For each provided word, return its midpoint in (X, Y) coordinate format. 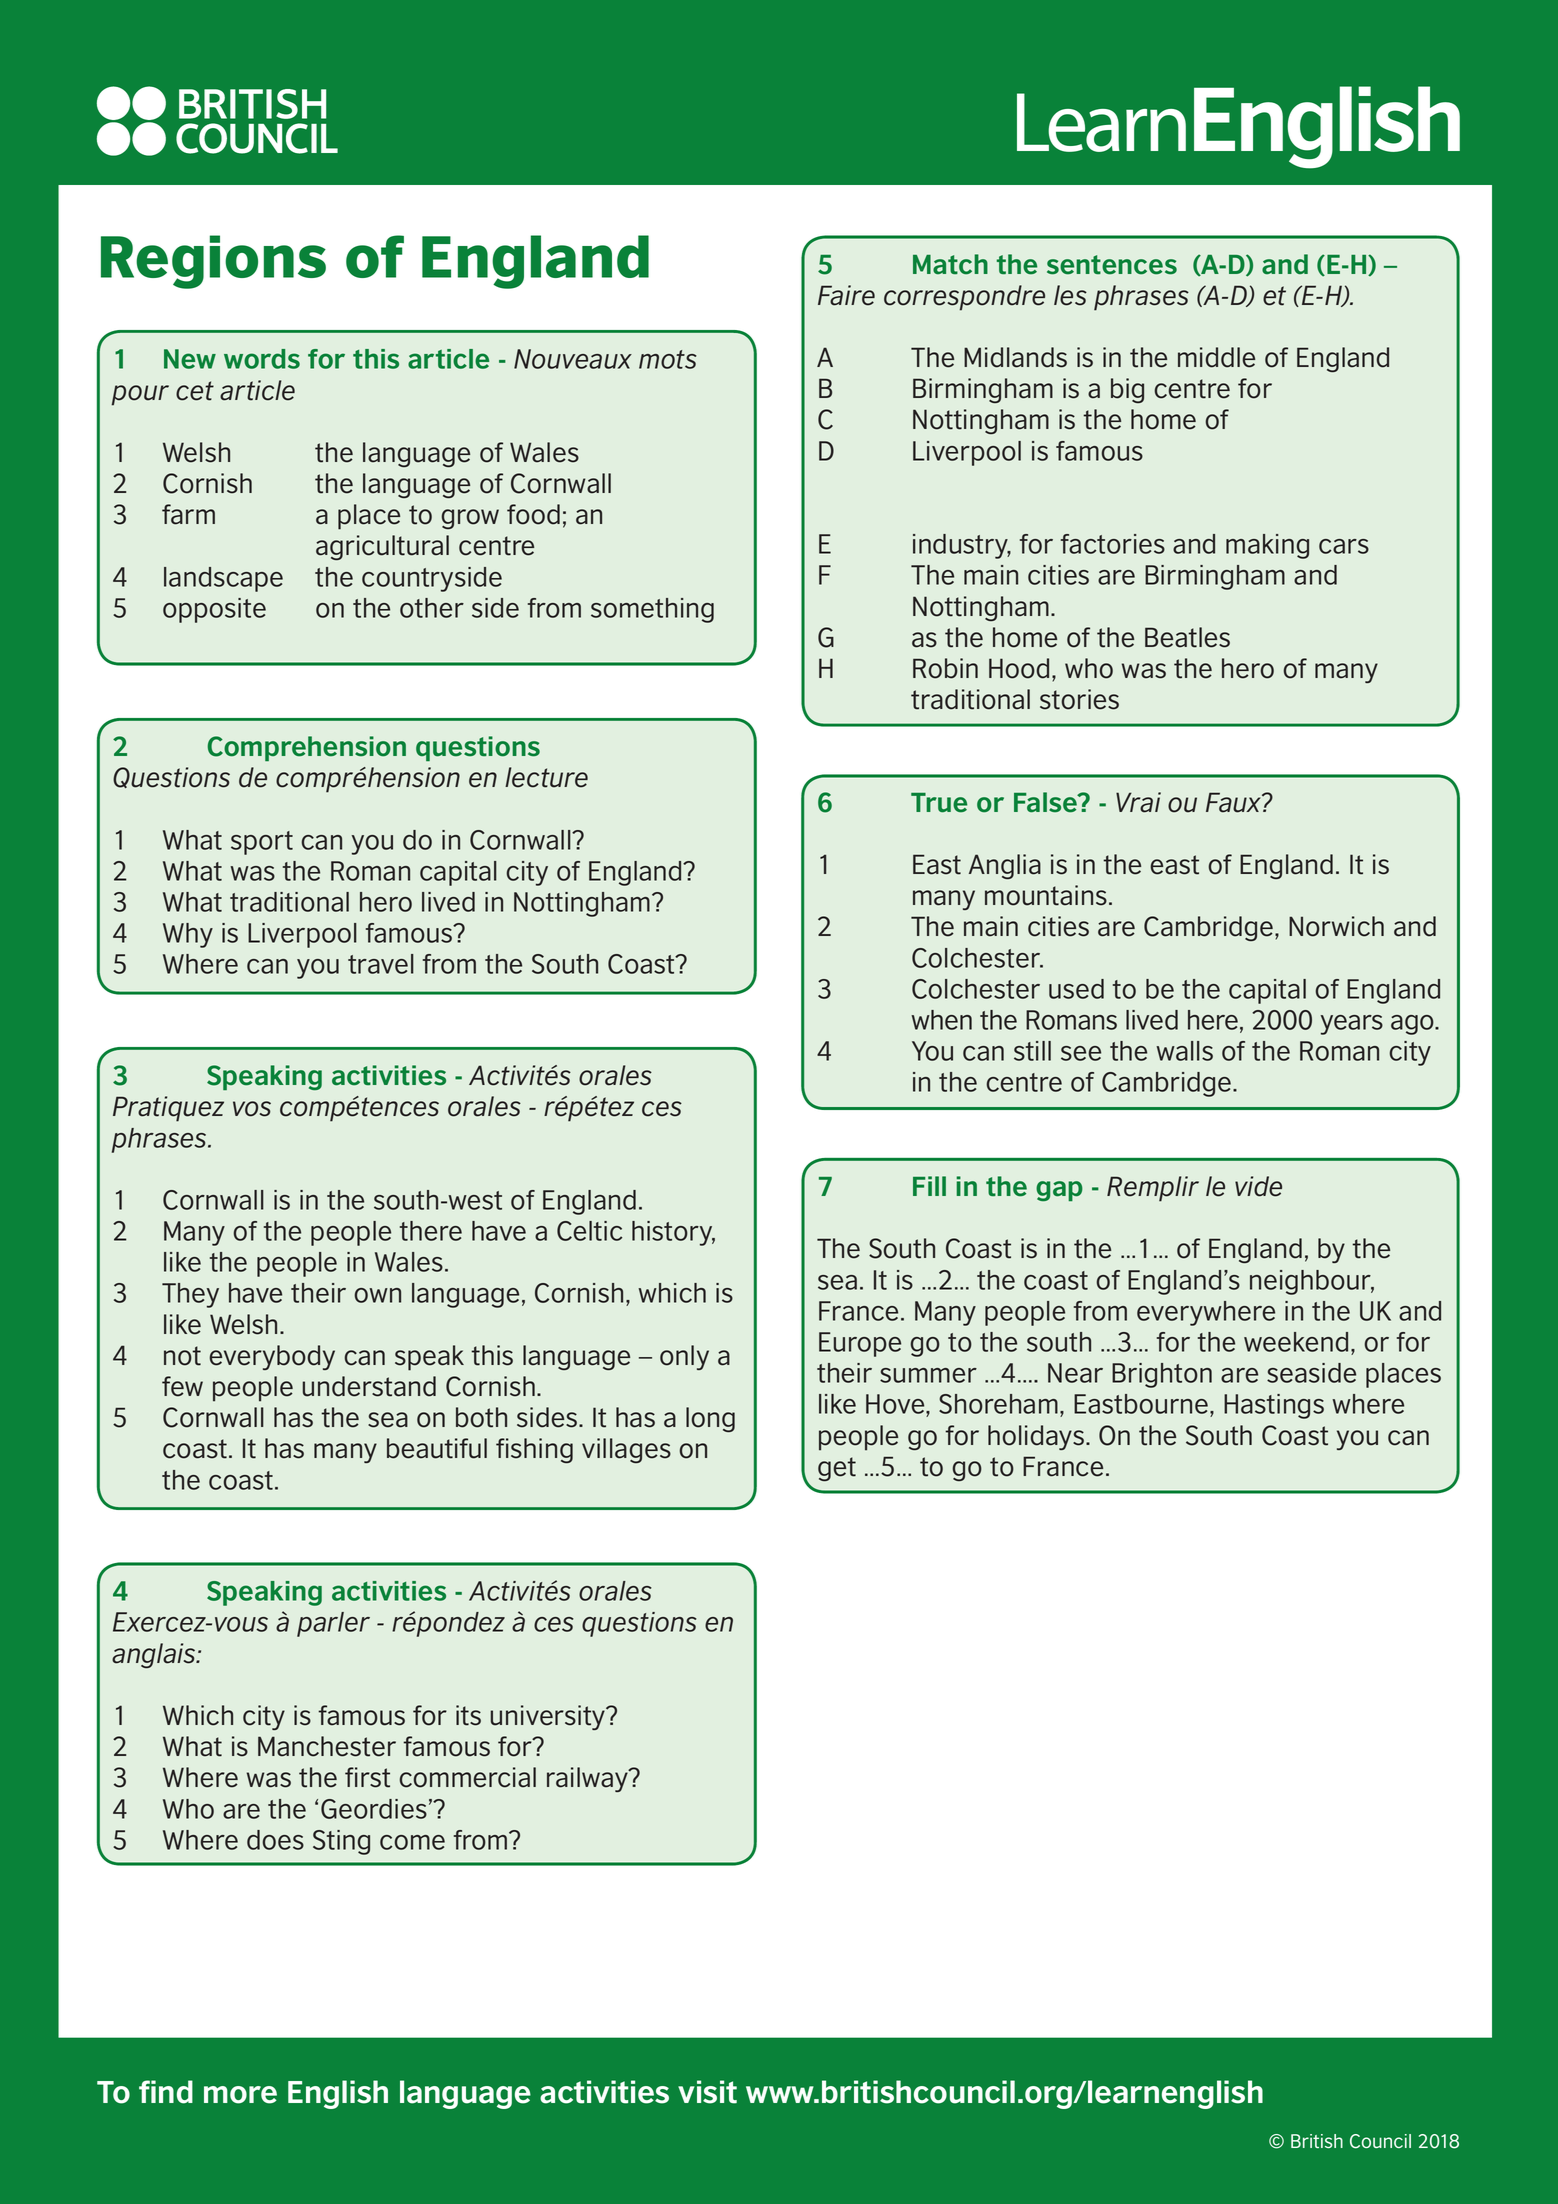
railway (588, 1779)
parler (333, 1624)
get (837, 1469)
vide (1258, 1186)
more (240, 2095)
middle (1216, 357)
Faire (846, 295)
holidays (1036, 1437)
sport (262, 843)
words (262, 359)
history (673, 1233)
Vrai (1138, 802)
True (939, 803)
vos (252, 1109)
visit (707, 2092)
